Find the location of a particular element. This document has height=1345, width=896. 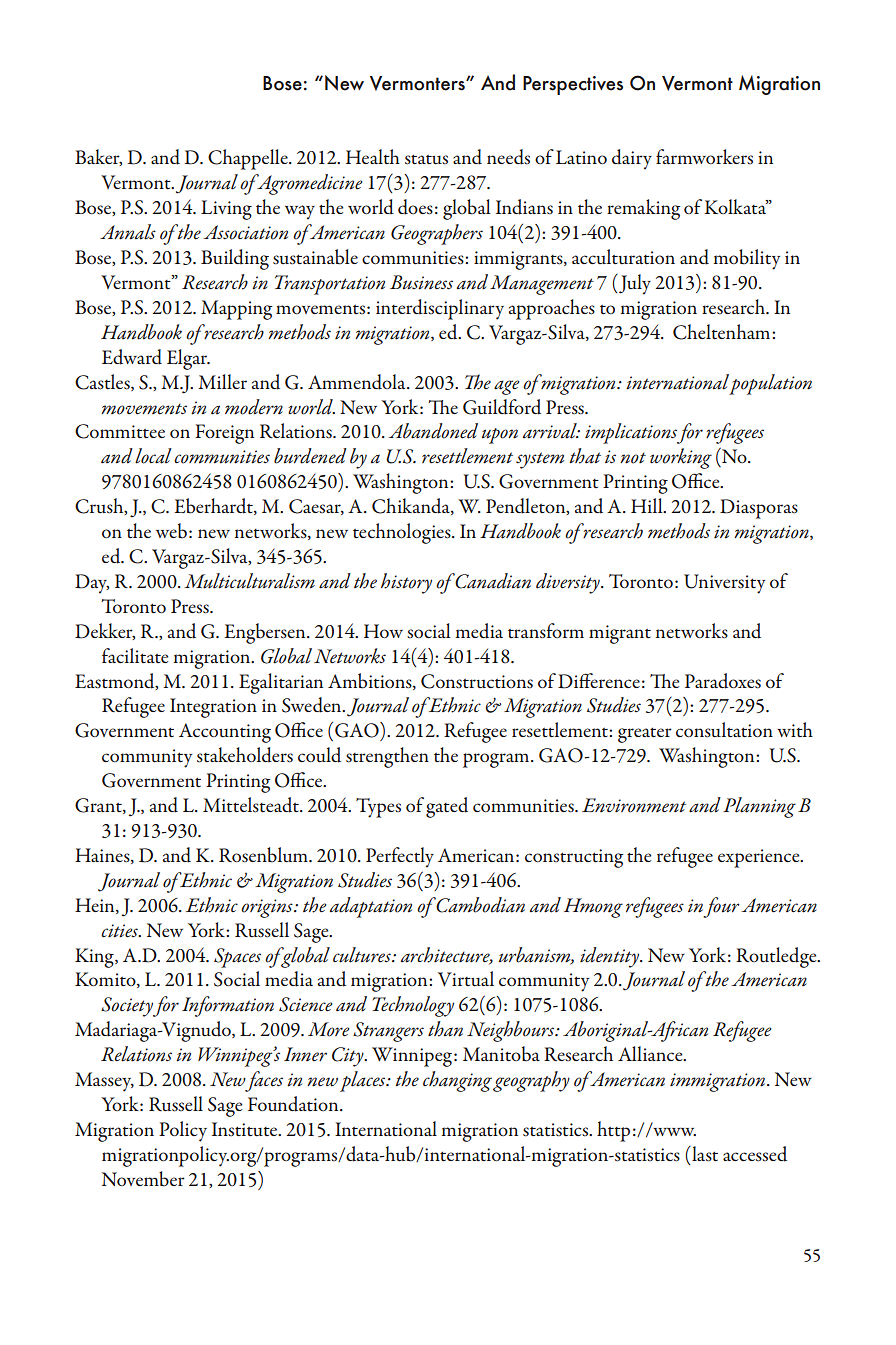

population is located at coordinates (770, 384).
